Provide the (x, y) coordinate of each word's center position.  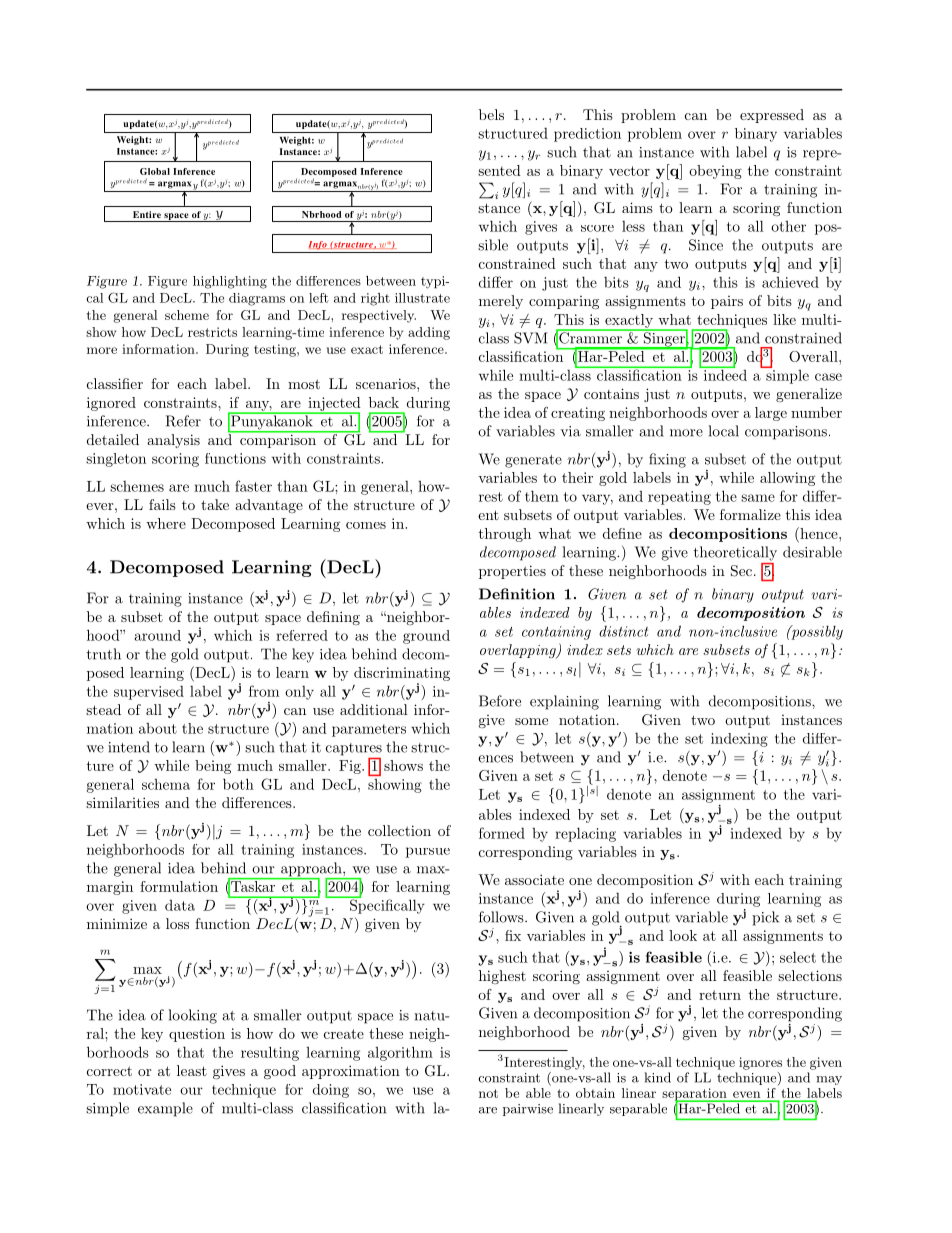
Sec (741, 571)
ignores (760, 1063)
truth (104, 654)
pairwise (528, 1110)
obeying (715, 172)
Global (155, 171)
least (192, 1070)
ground (426, 637)
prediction (587, 135)
